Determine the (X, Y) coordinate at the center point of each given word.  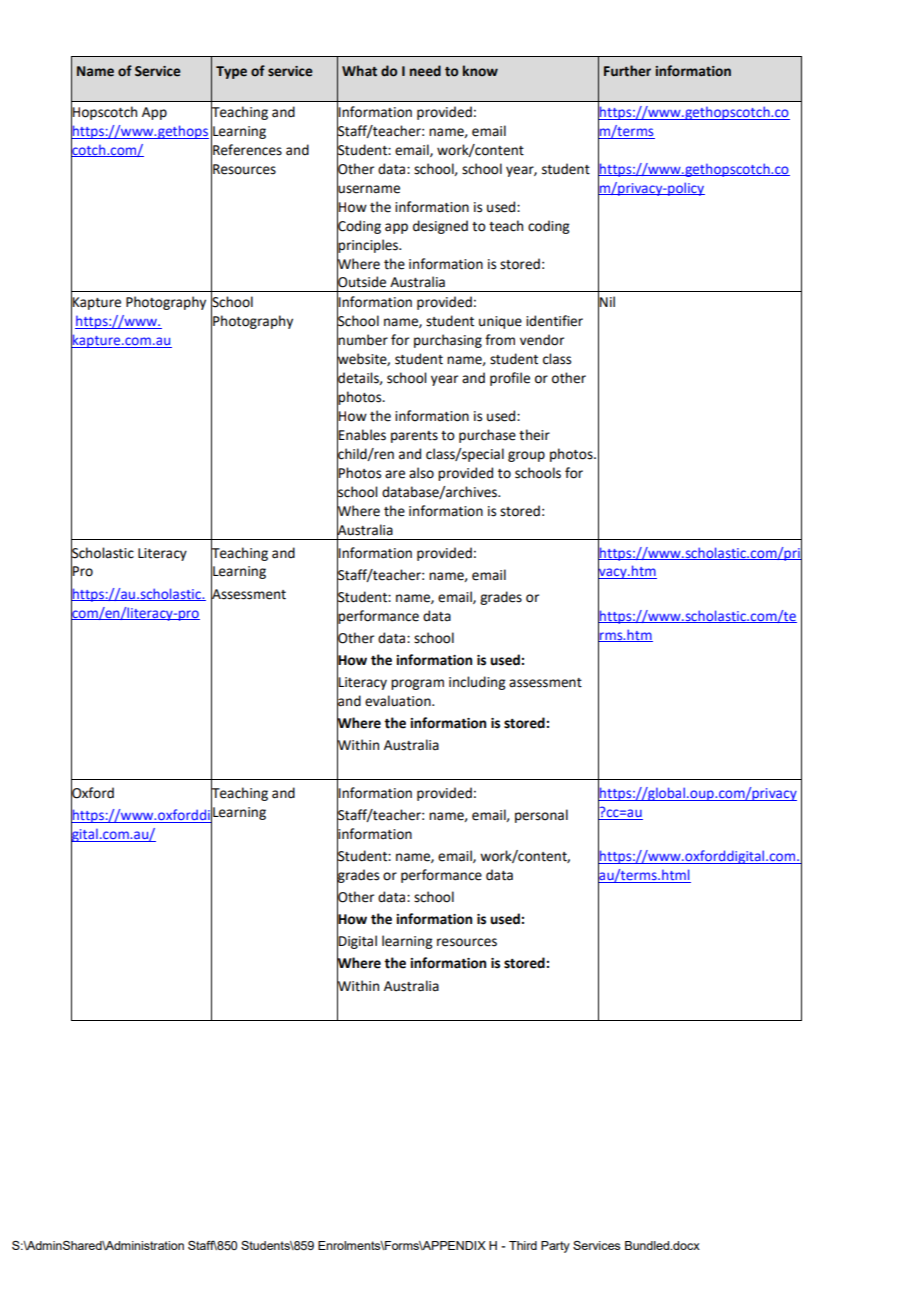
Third (523, 1245)
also (421, 473)
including (477, 683)
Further (627, 71)
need (425, 71)
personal (541, 816)
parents (414, 437)
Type (231, 72)
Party (555, 1247)
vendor (542, 340)
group (526, 456)
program (417, 684)
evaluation (399, 701)
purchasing (448, 341)
